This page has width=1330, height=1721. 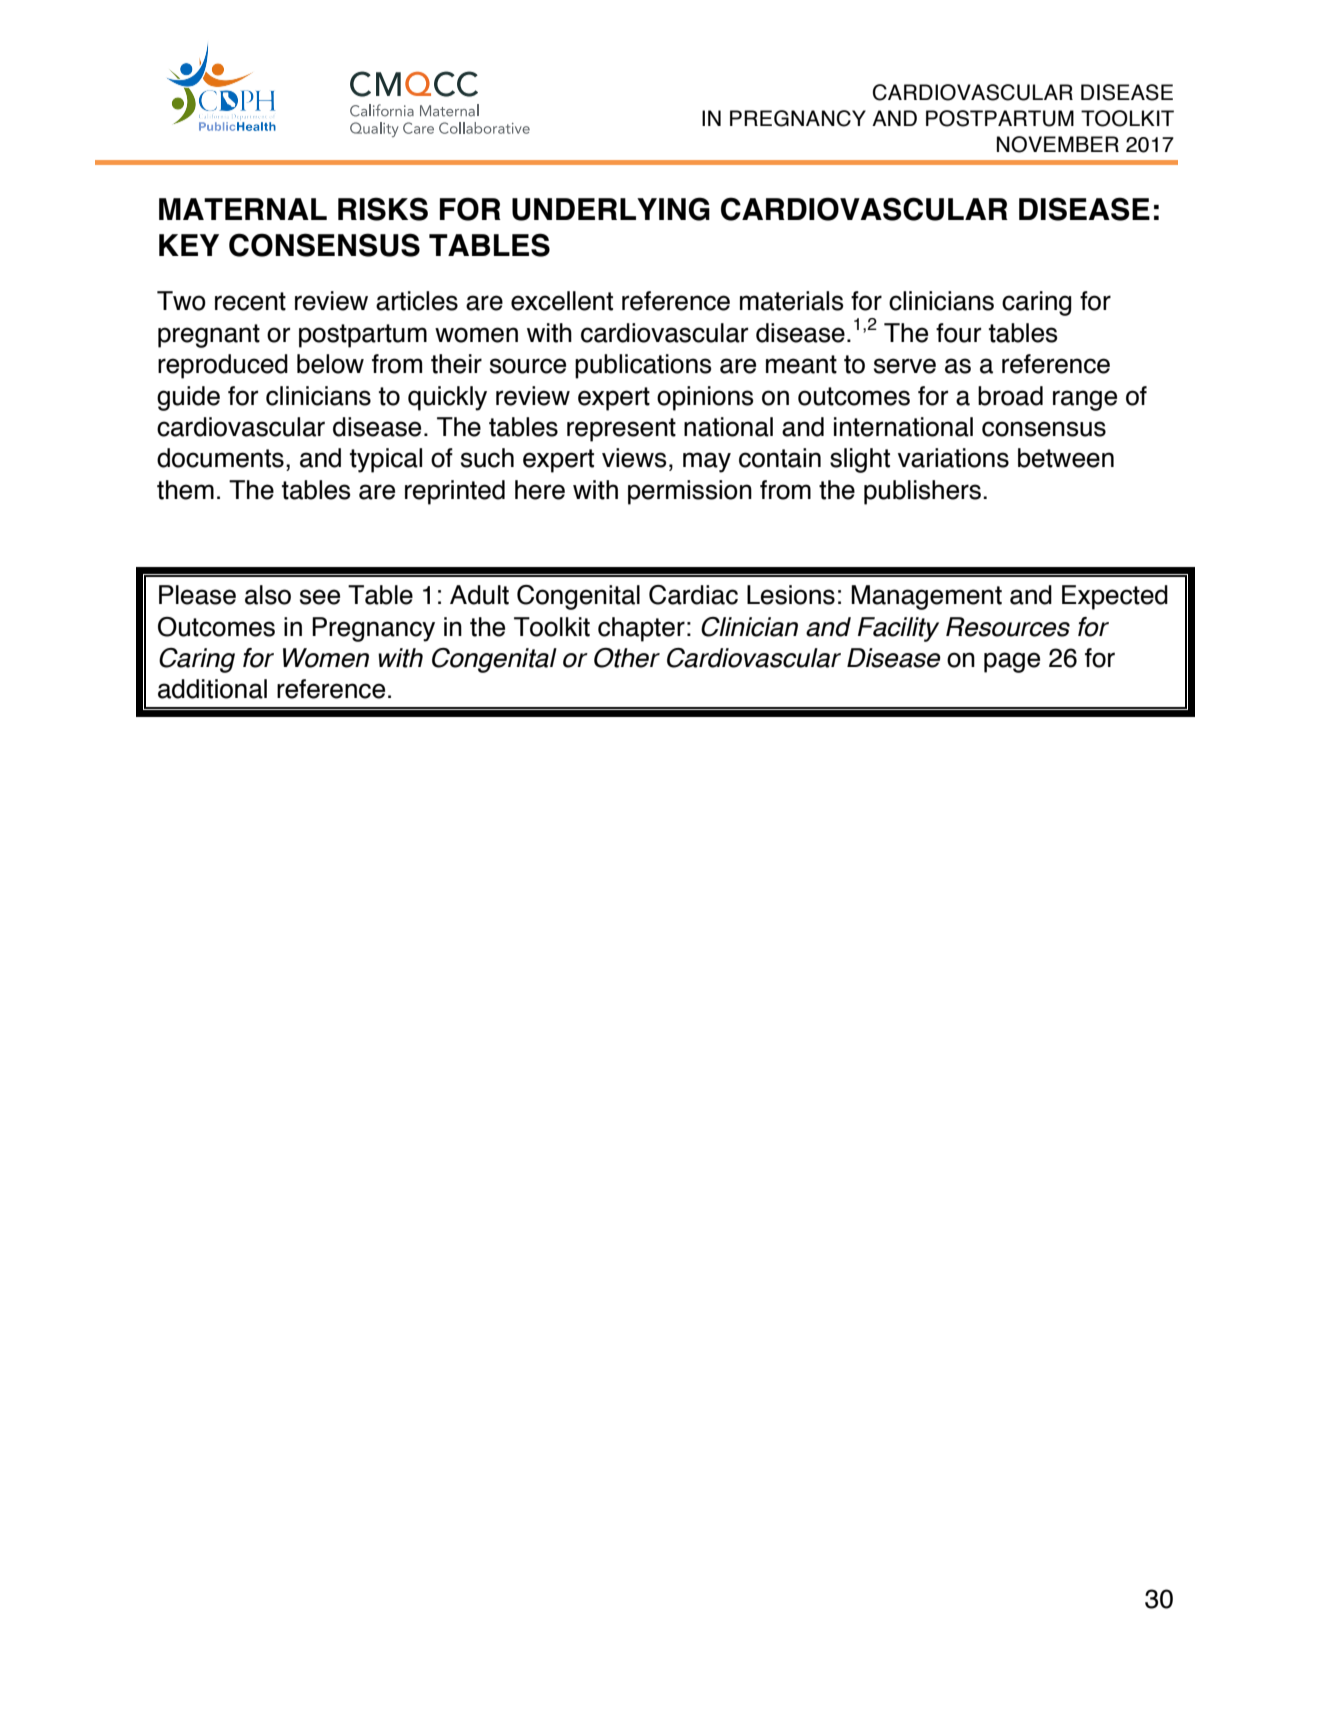 What do you see at coordinates (643, 366) in the page?
I see `publications` at bounding box center [643, 366].
